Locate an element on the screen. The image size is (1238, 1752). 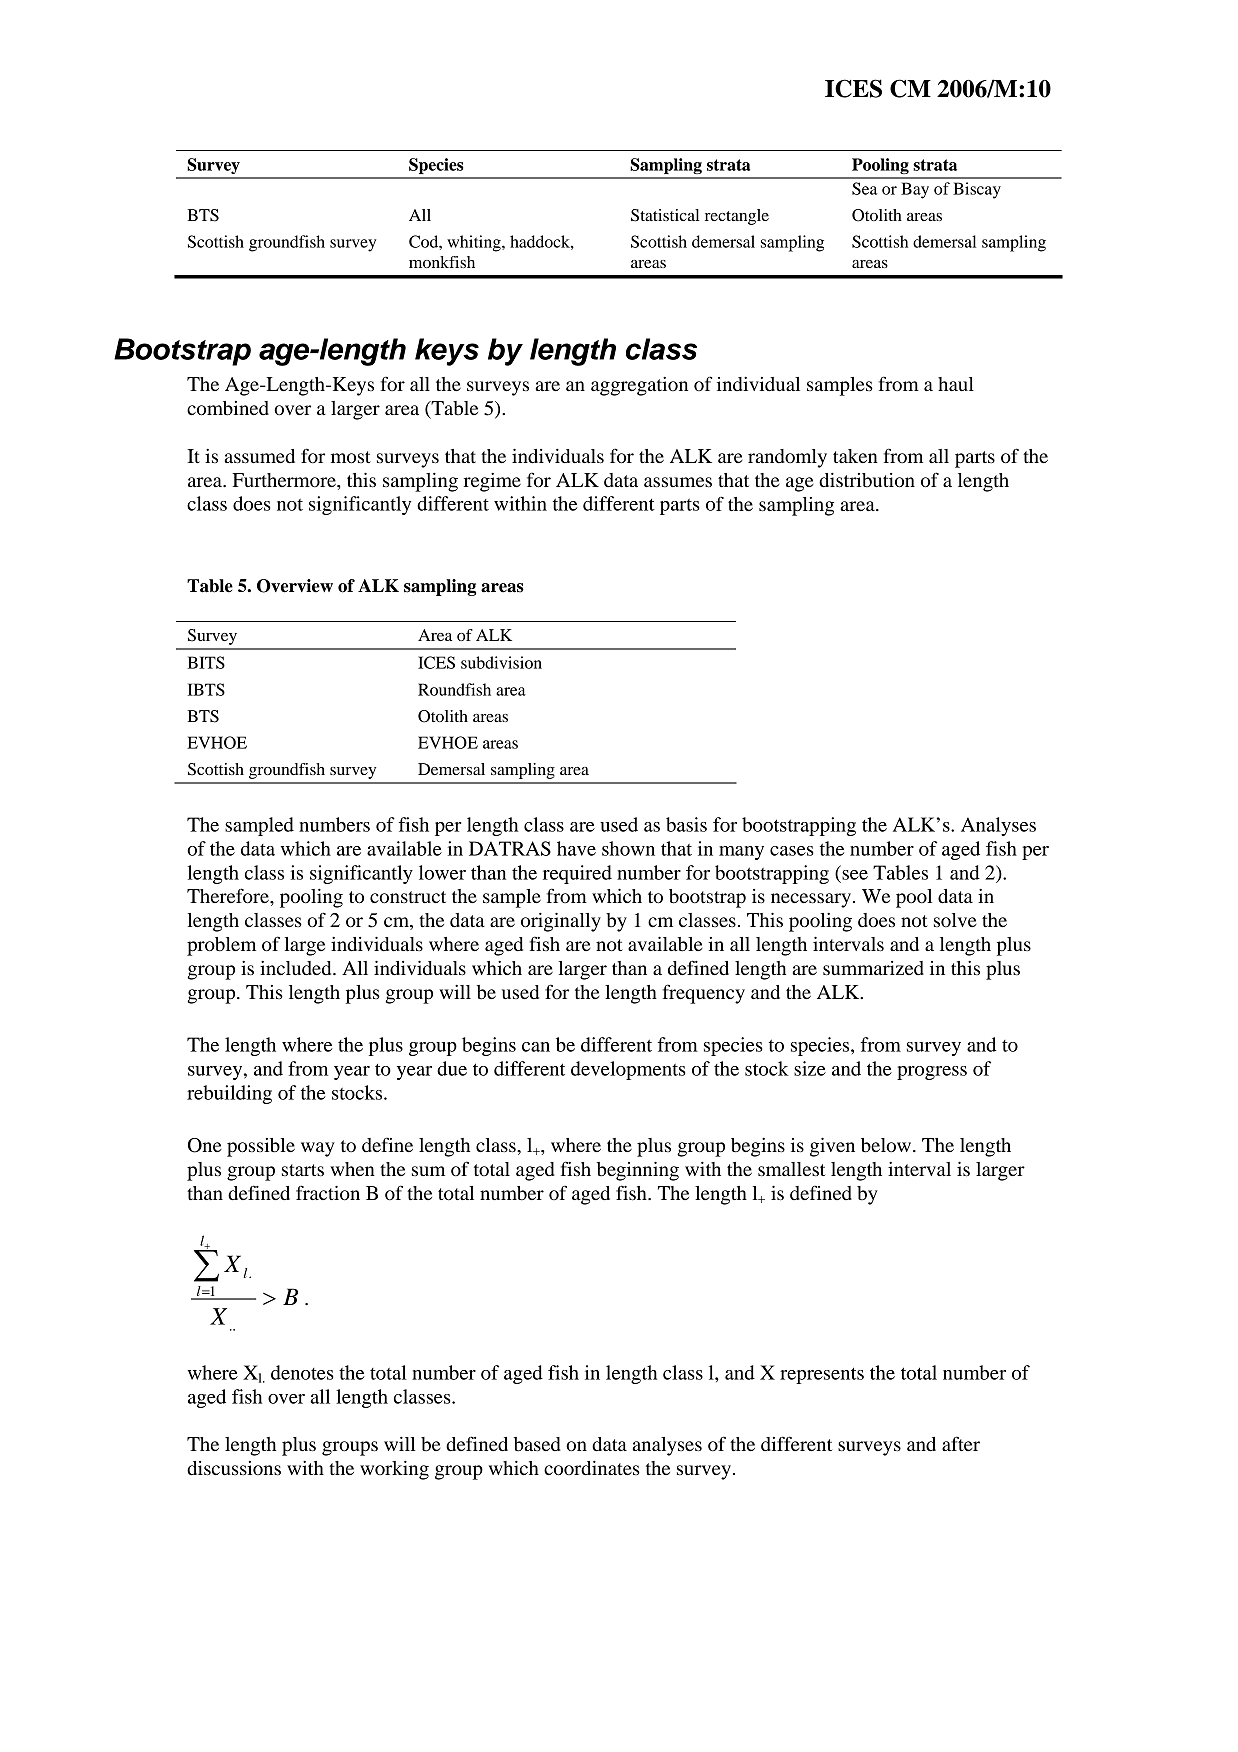
Furthermore is located at coordinates (285, 480).
